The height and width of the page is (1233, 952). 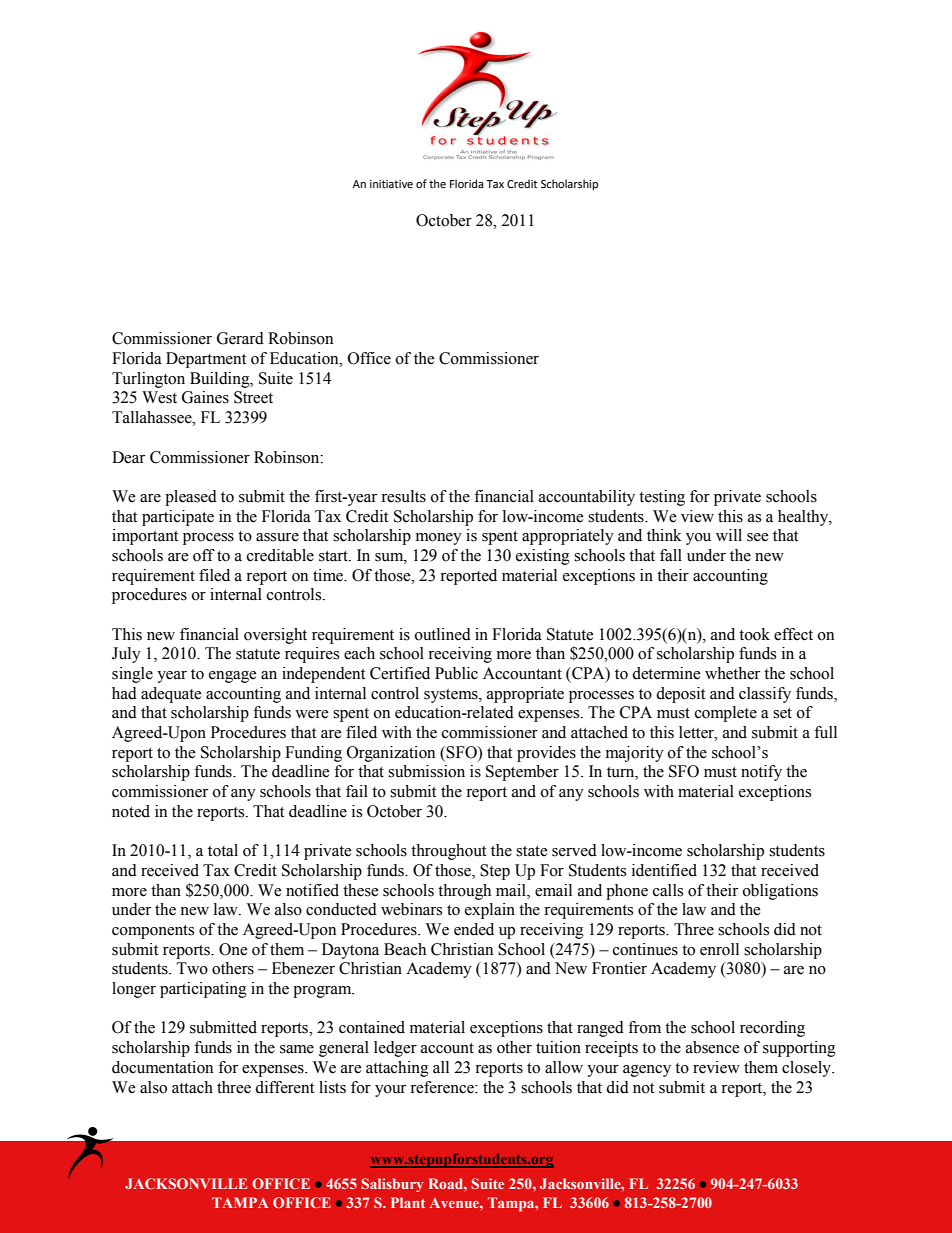 I want to click on different, so click(x=284, y=1087).
